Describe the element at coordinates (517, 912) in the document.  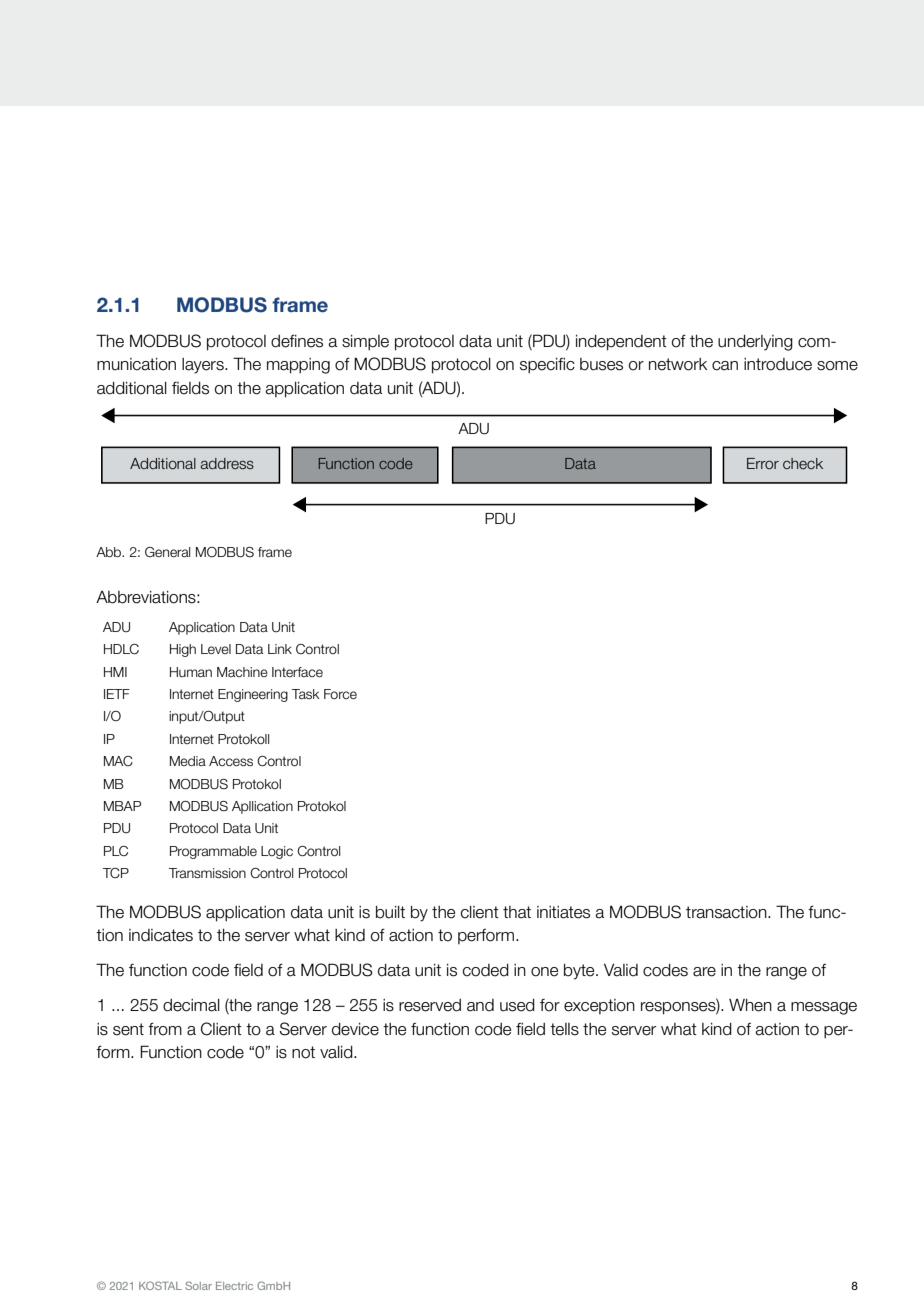
I see `that` at that location.
